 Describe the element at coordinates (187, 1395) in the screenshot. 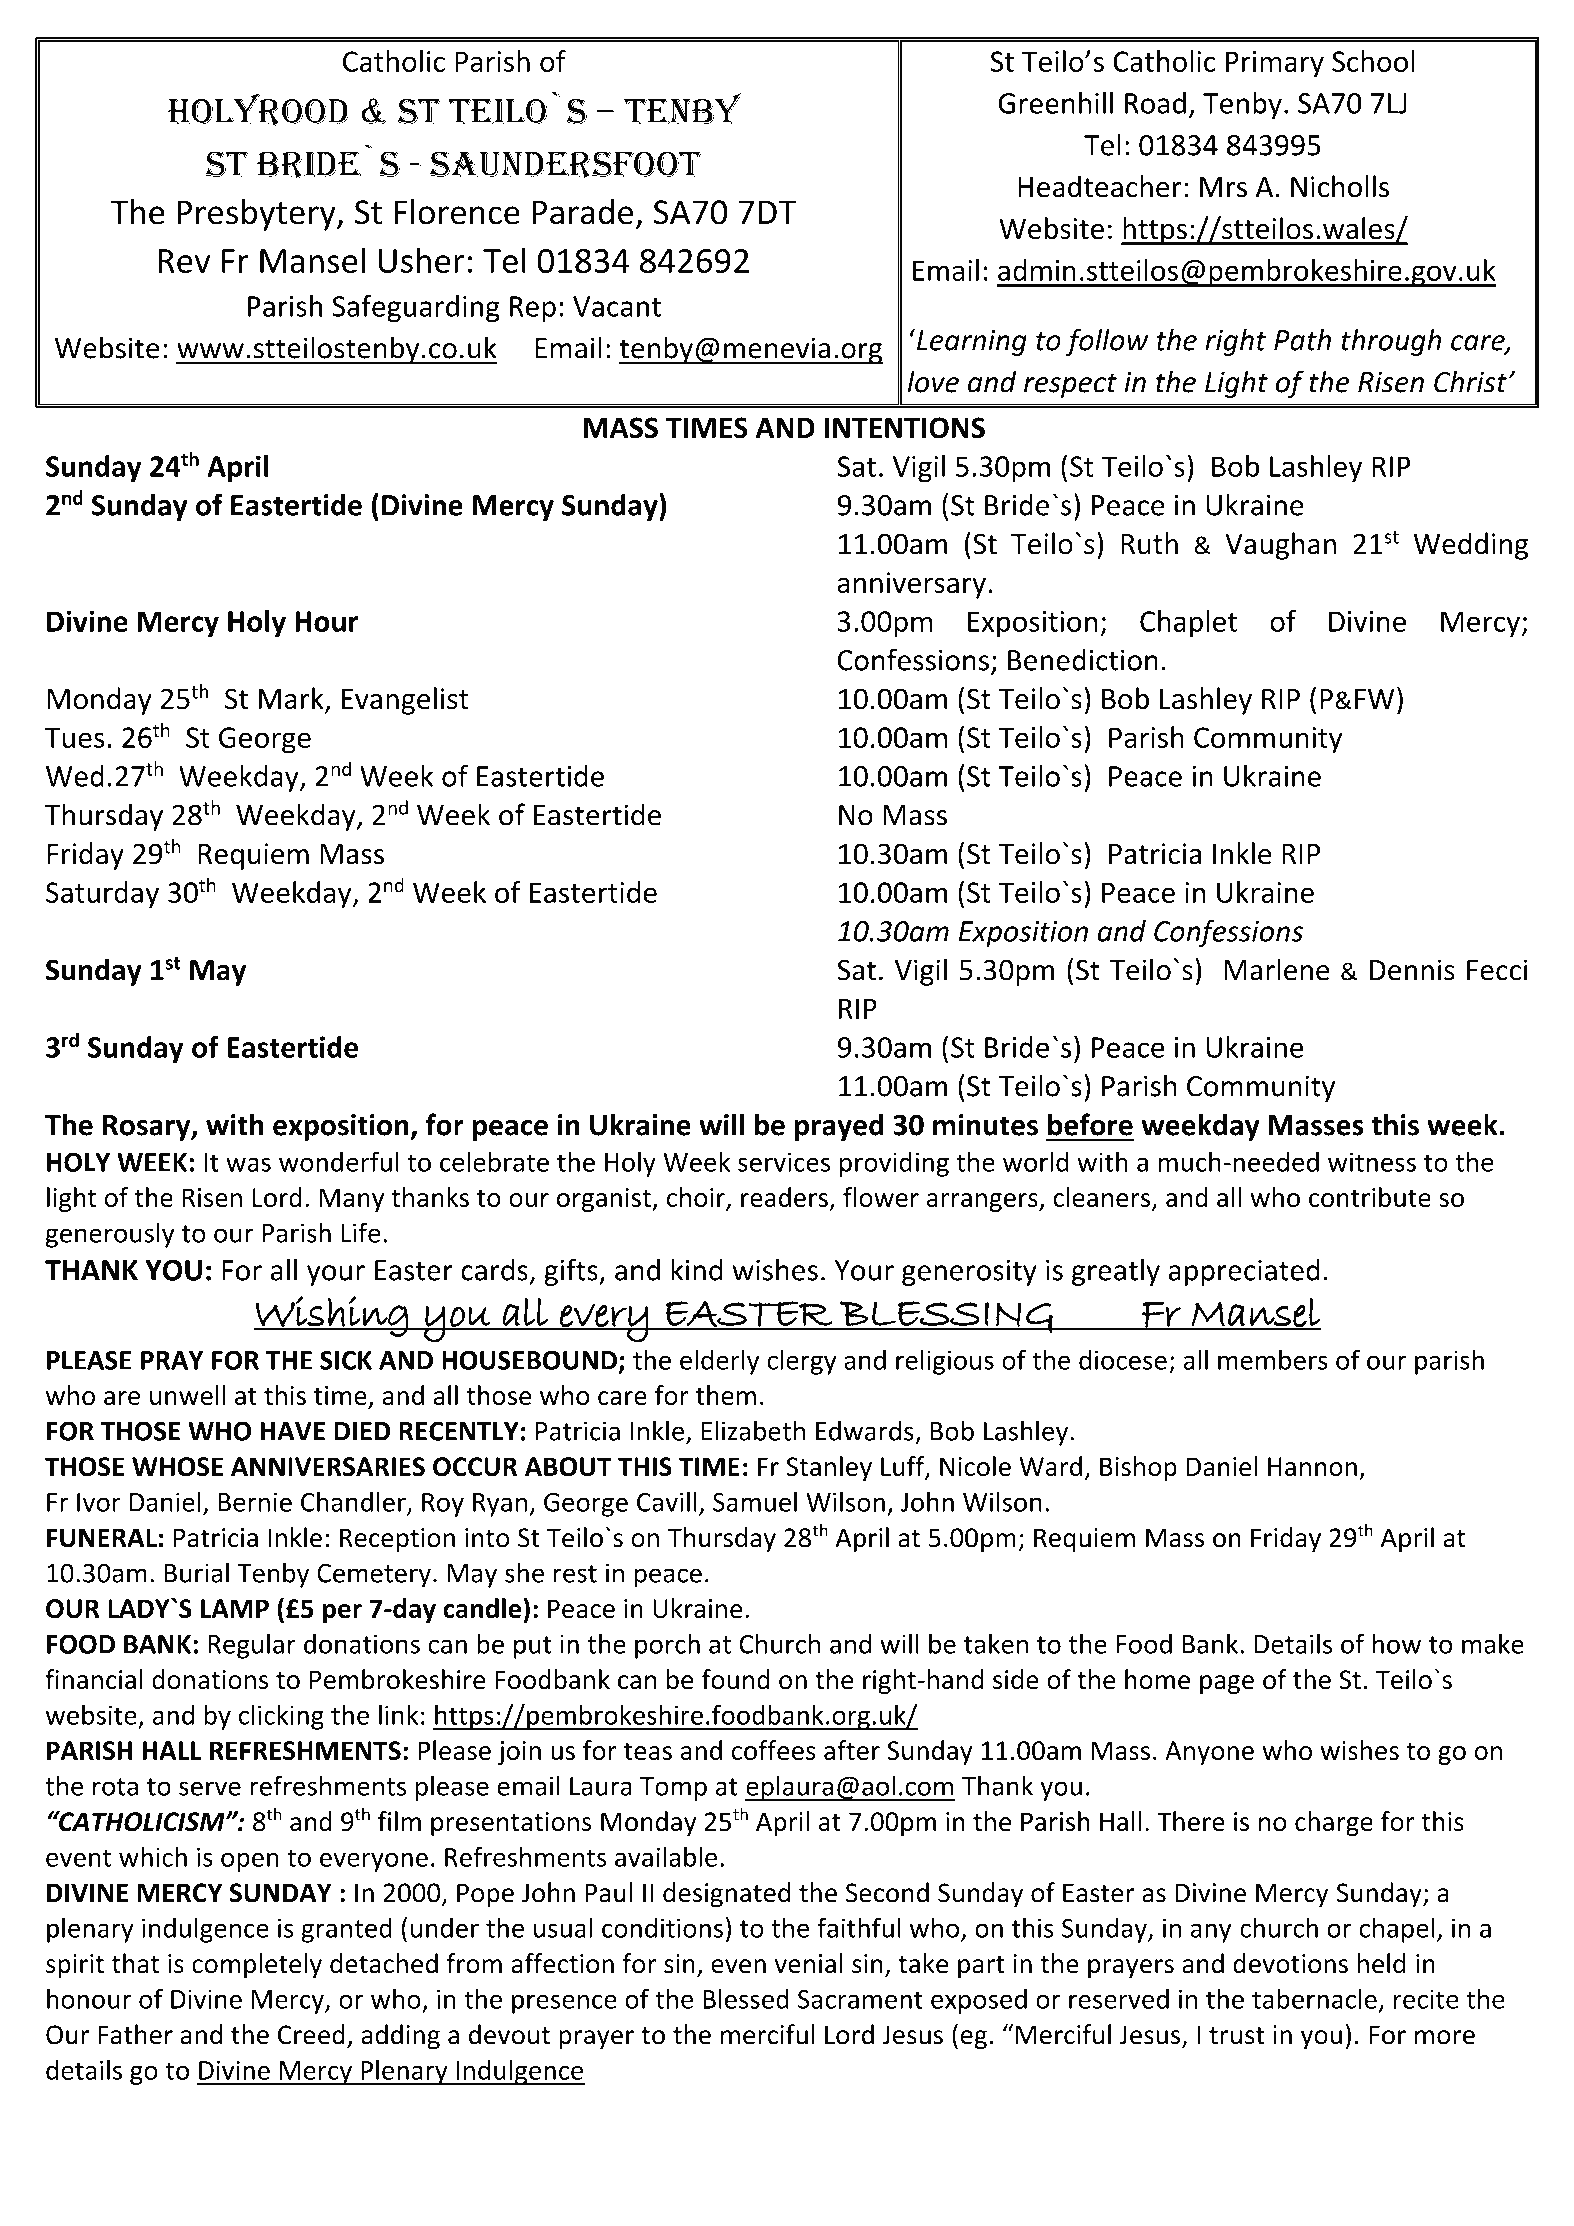

I see `unwell` at that location.
